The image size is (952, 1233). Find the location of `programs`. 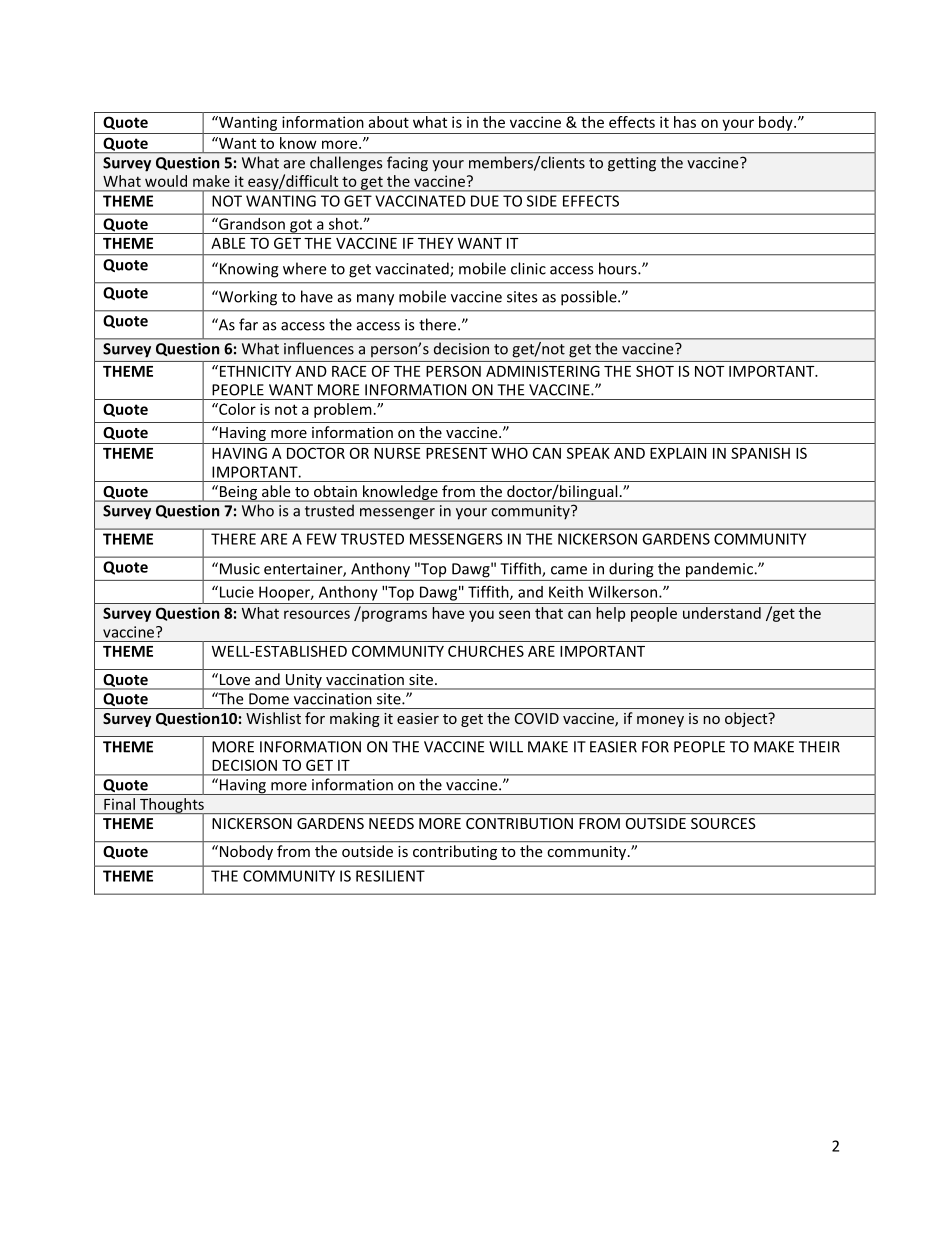

programs is located at coordinates (394, 616).
